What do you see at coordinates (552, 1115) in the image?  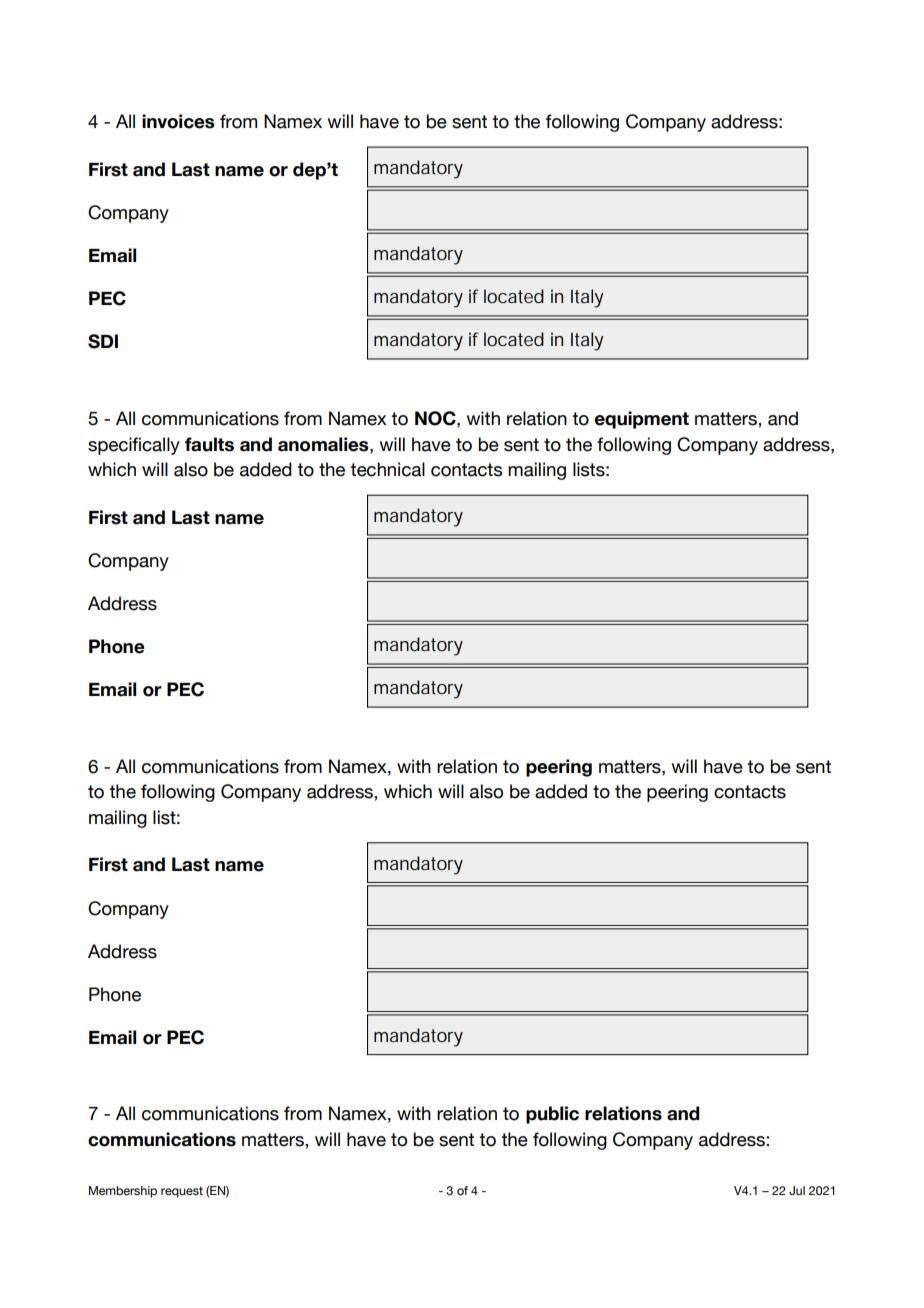 I see `public` at bounding box center [552, 1115].
